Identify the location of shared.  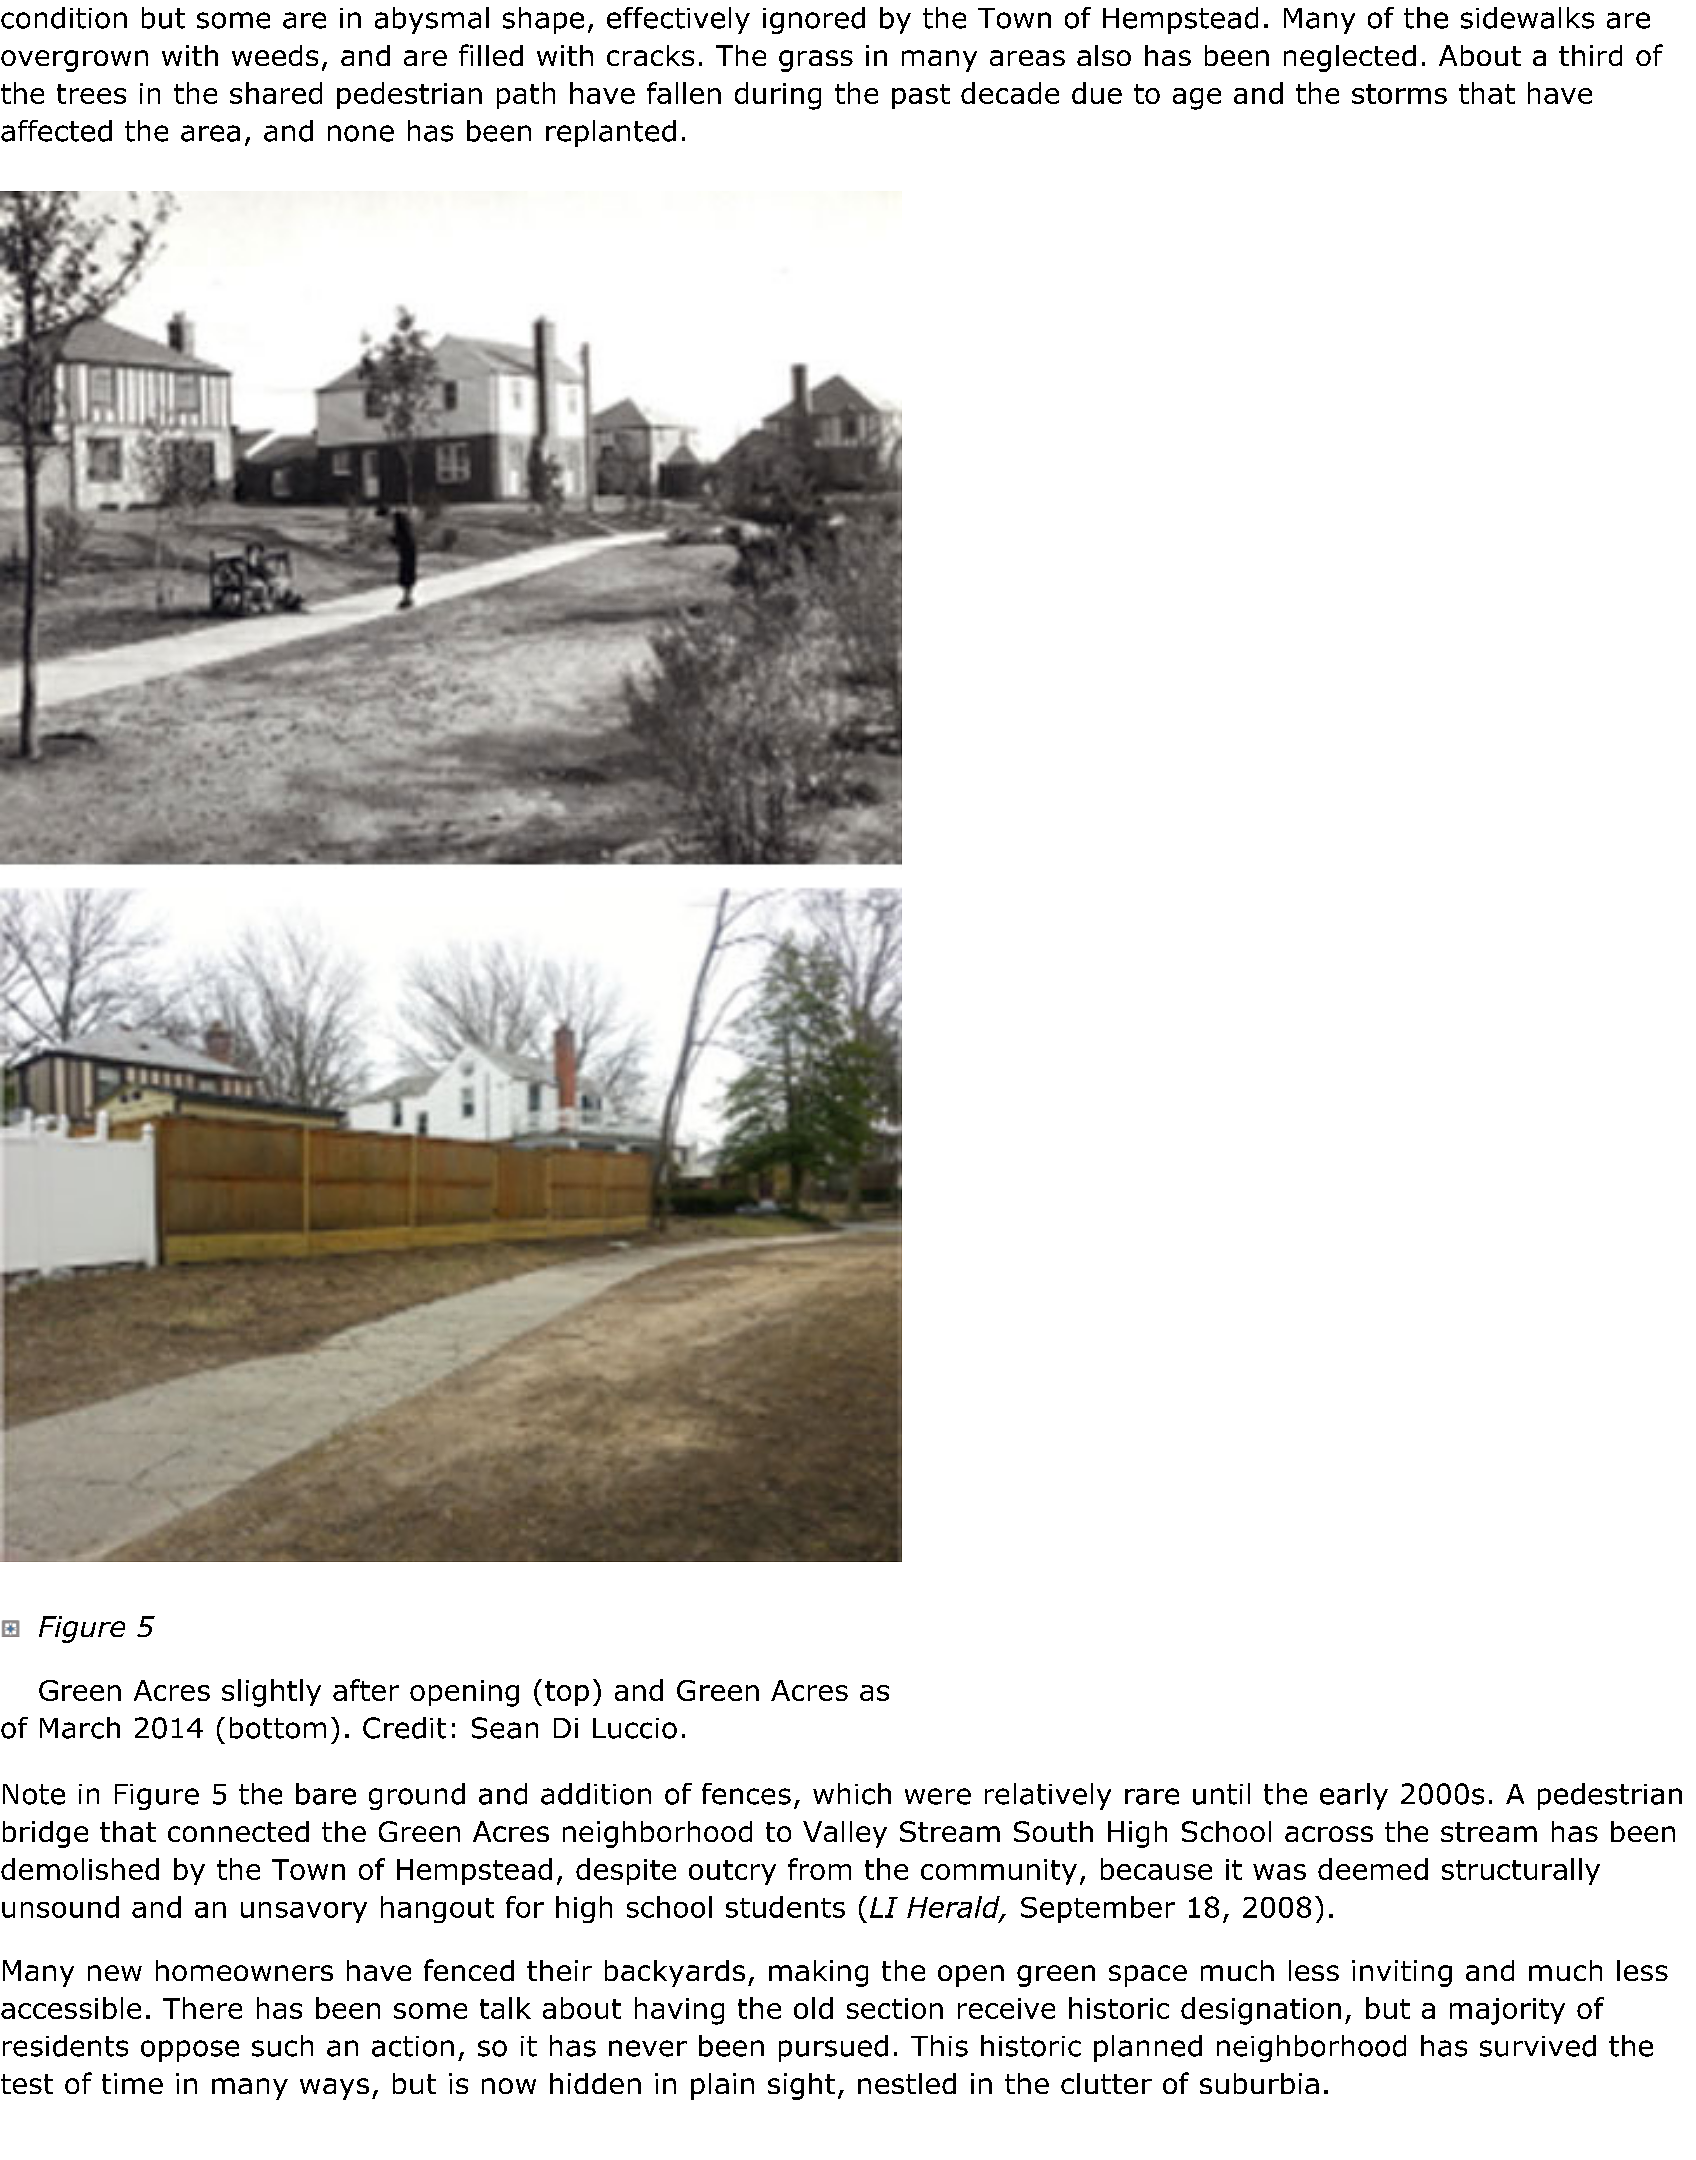
(276, 93).
